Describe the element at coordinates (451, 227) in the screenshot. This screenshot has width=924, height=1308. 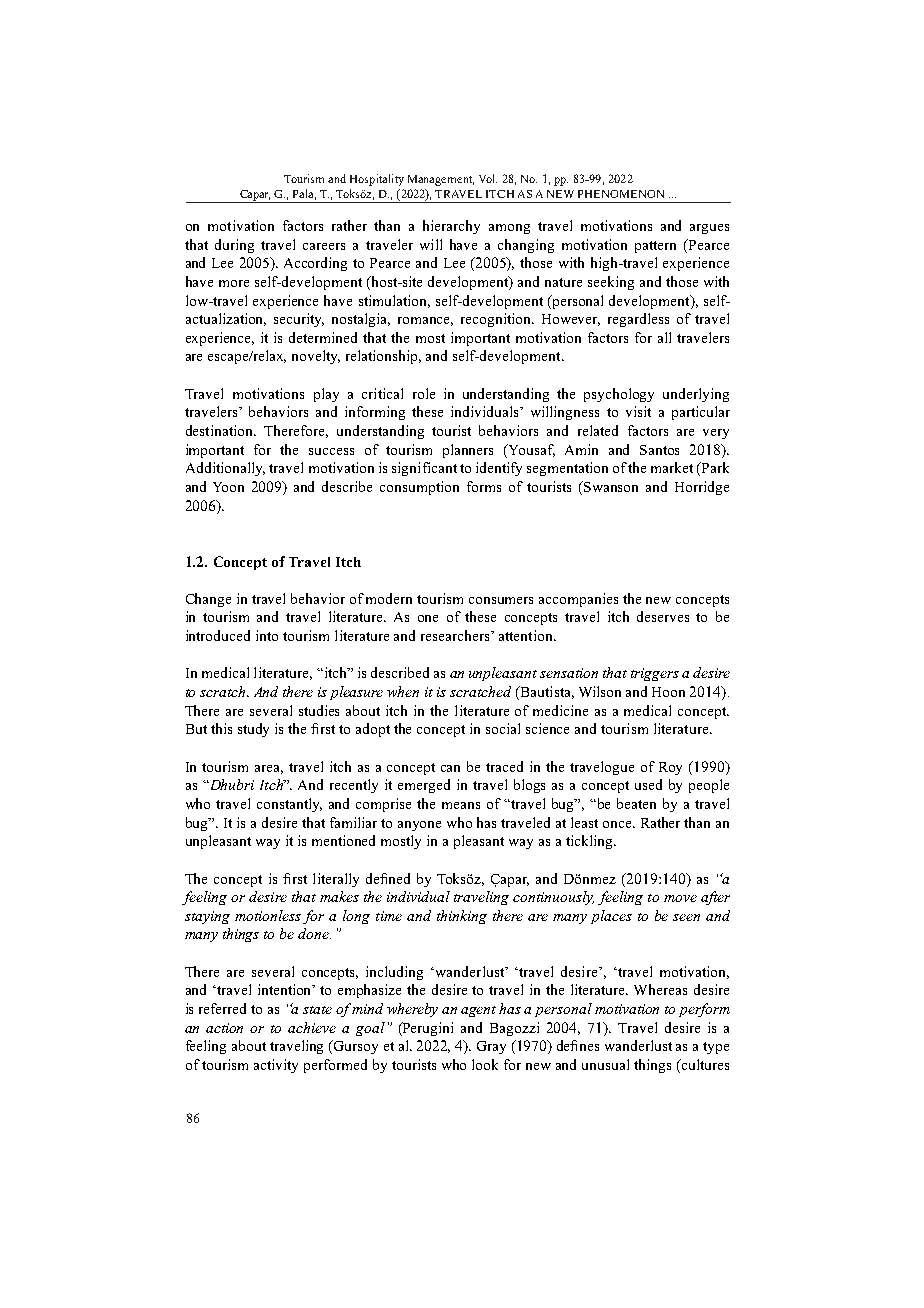
I see `hierarchy` at that location.
